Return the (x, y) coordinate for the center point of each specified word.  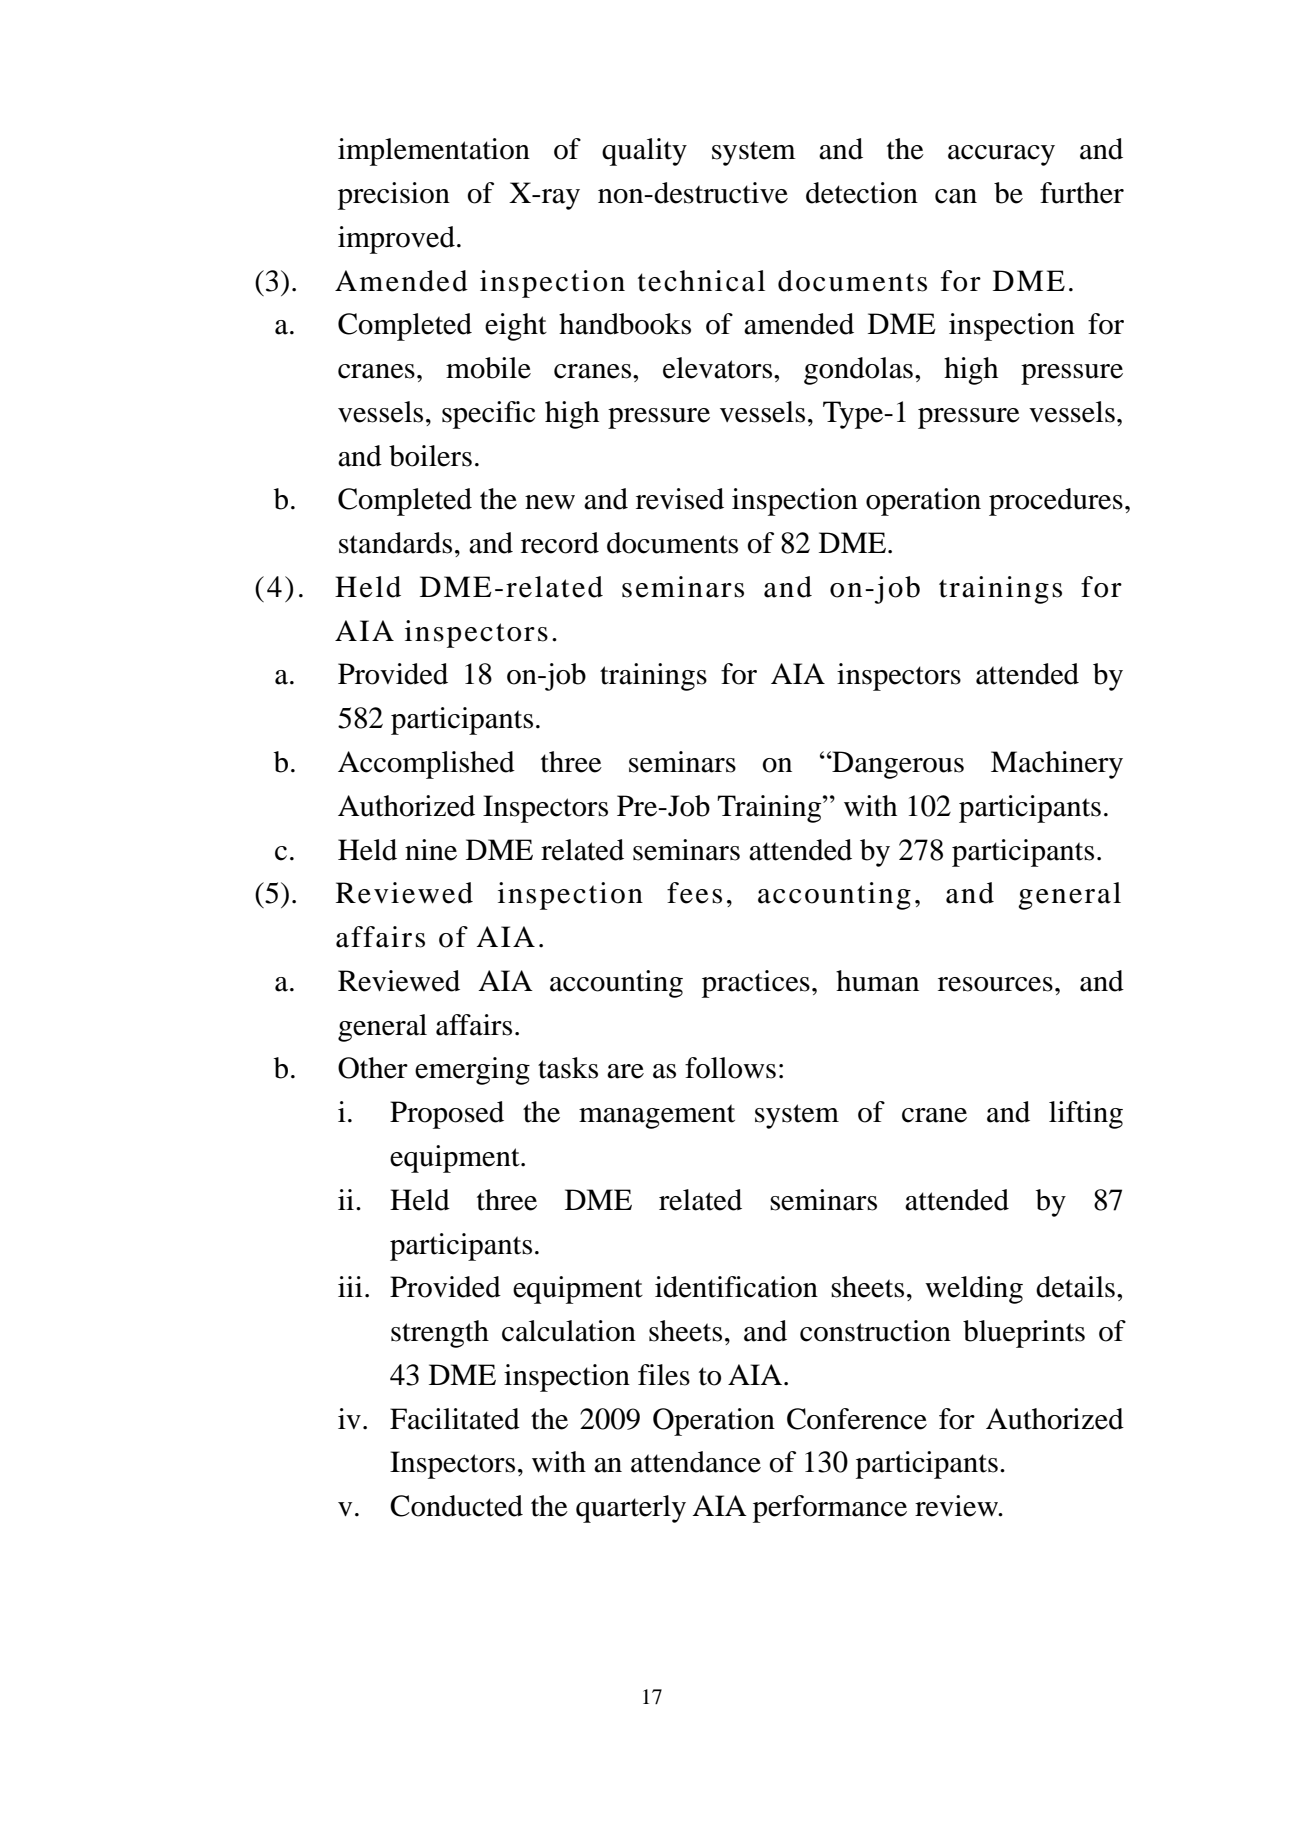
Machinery (1057, 765)
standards (395, 543)
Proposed (447, 1115)
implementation (434, 152)
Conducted (456, 1506)
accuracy (1001, 155)
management (657, 1116)
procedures (1056, 502)
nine (431, 850)
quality (644, 152)
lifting (1086, 1115)
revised (680, 499)
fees (694, 893)
